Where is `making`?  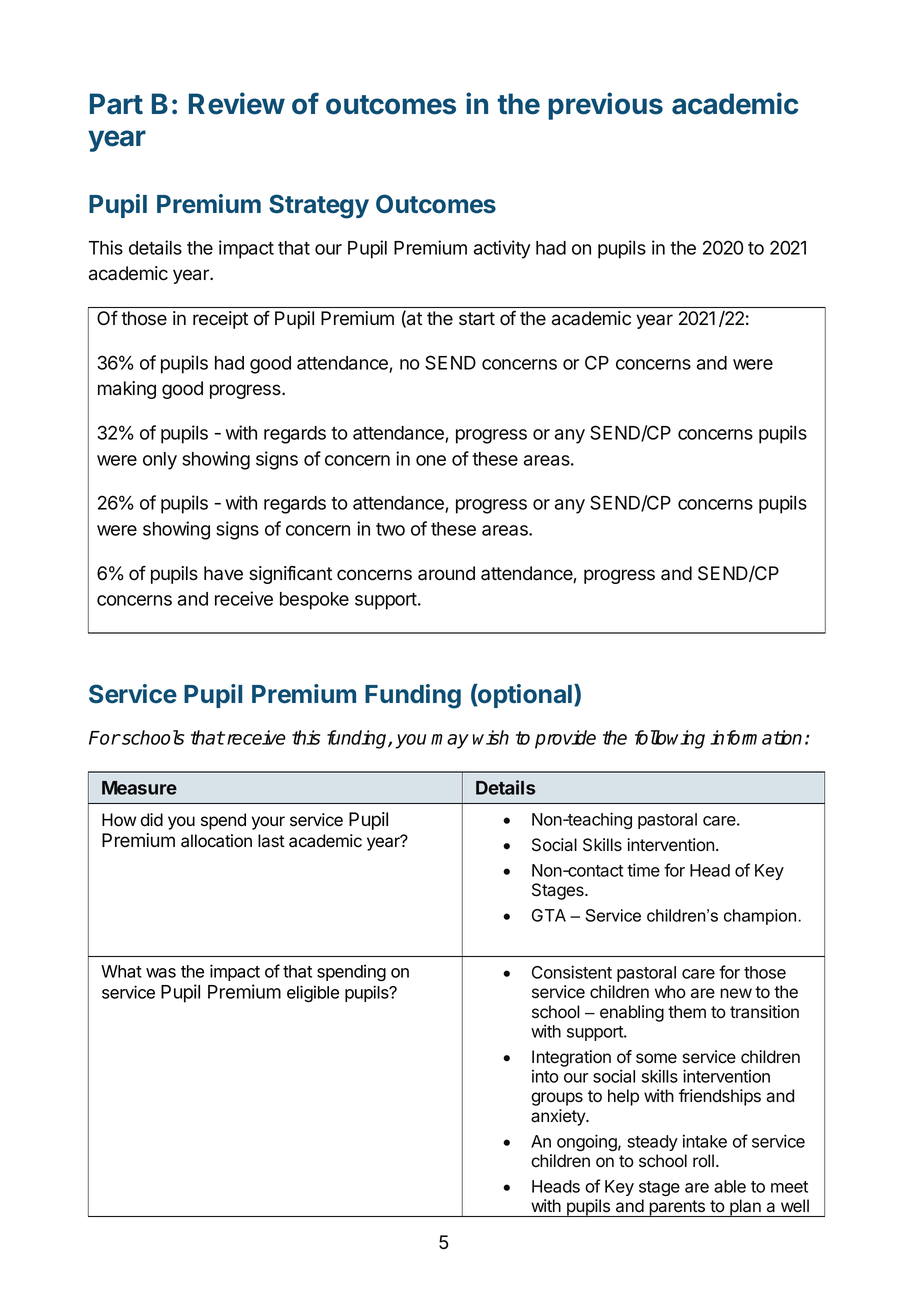 making is located at coordinates (127, 390).
